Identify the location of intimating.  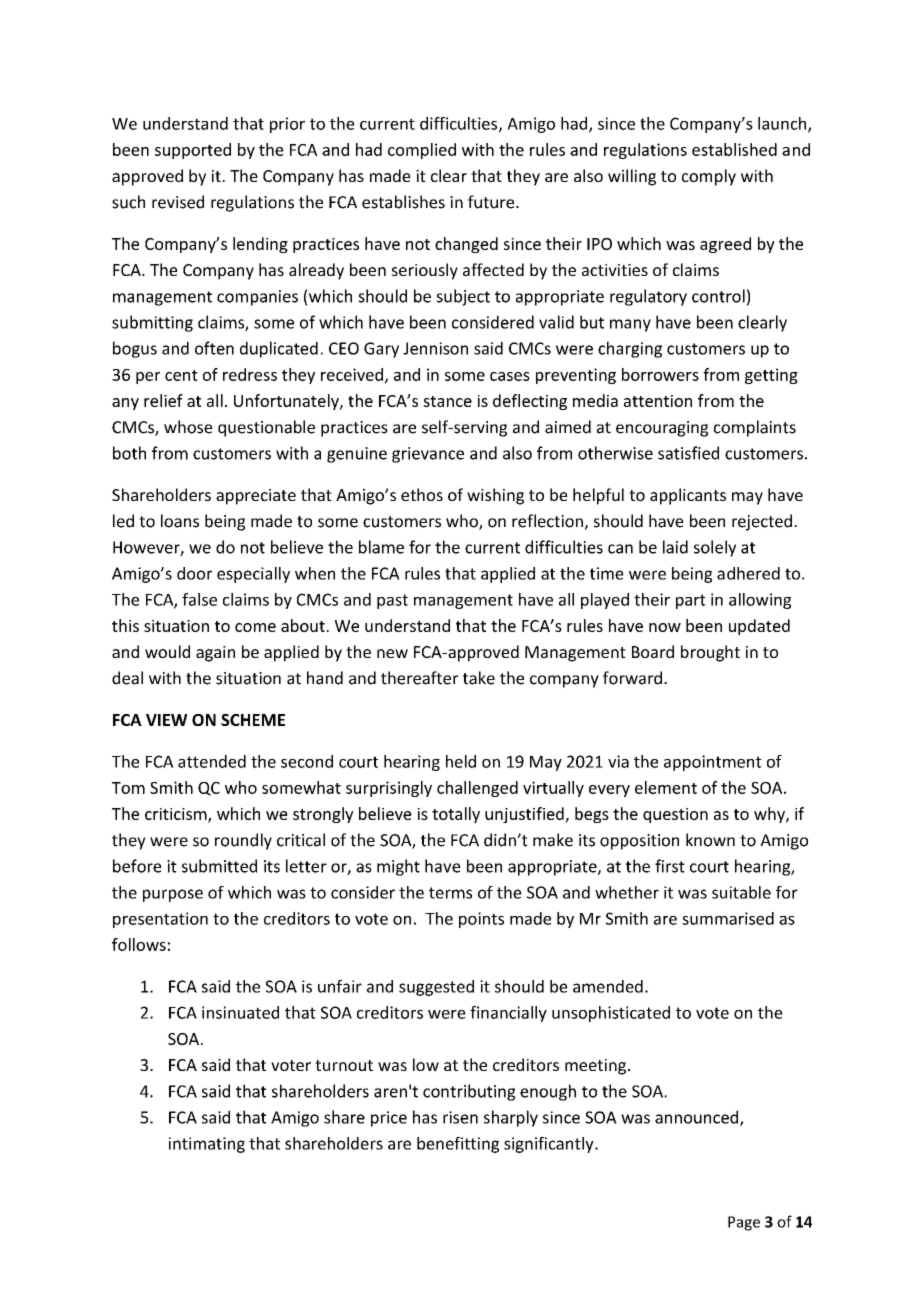
(207, 1145).
